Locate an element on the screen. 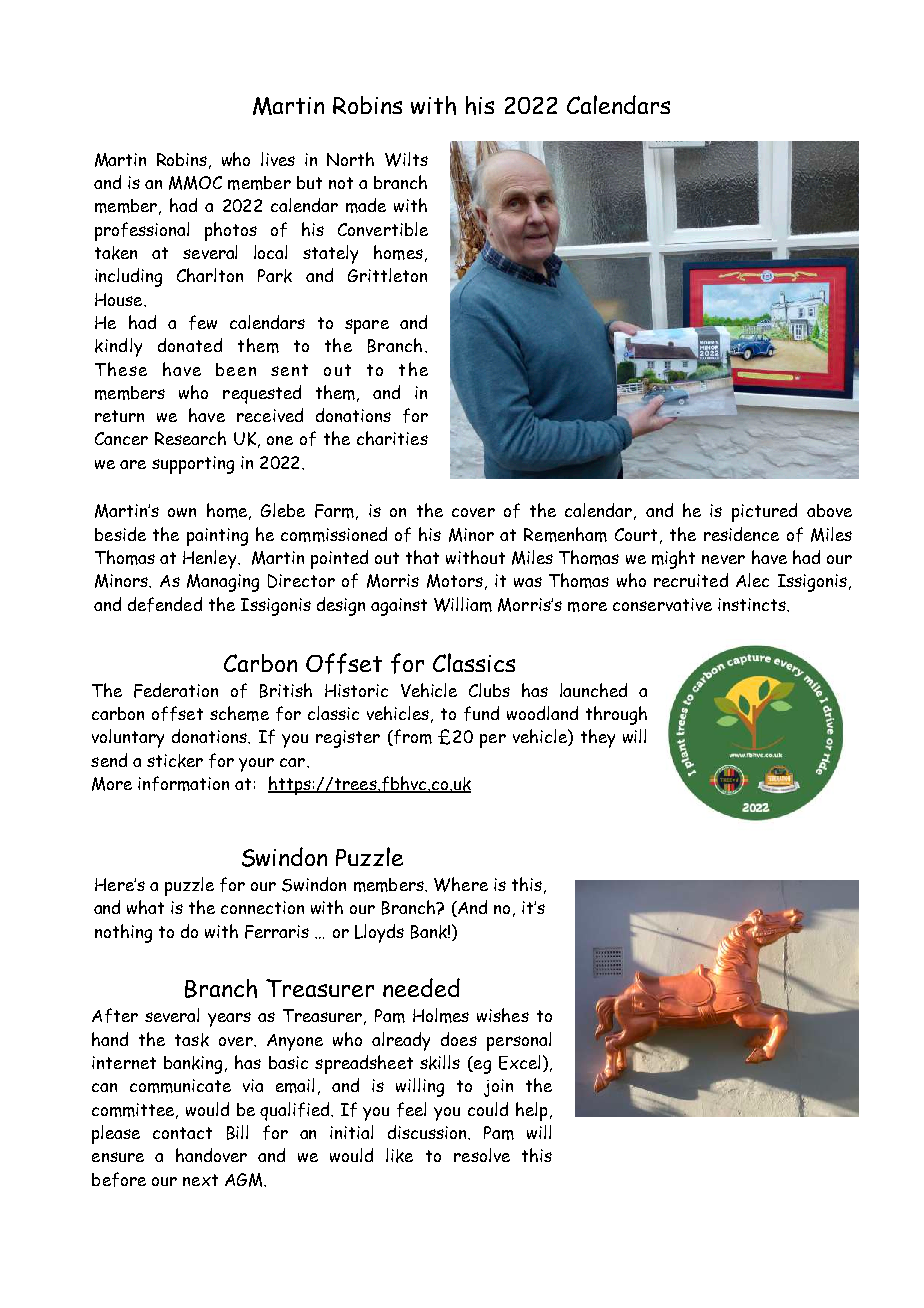  Federation is located at coordinates (176, 690).
